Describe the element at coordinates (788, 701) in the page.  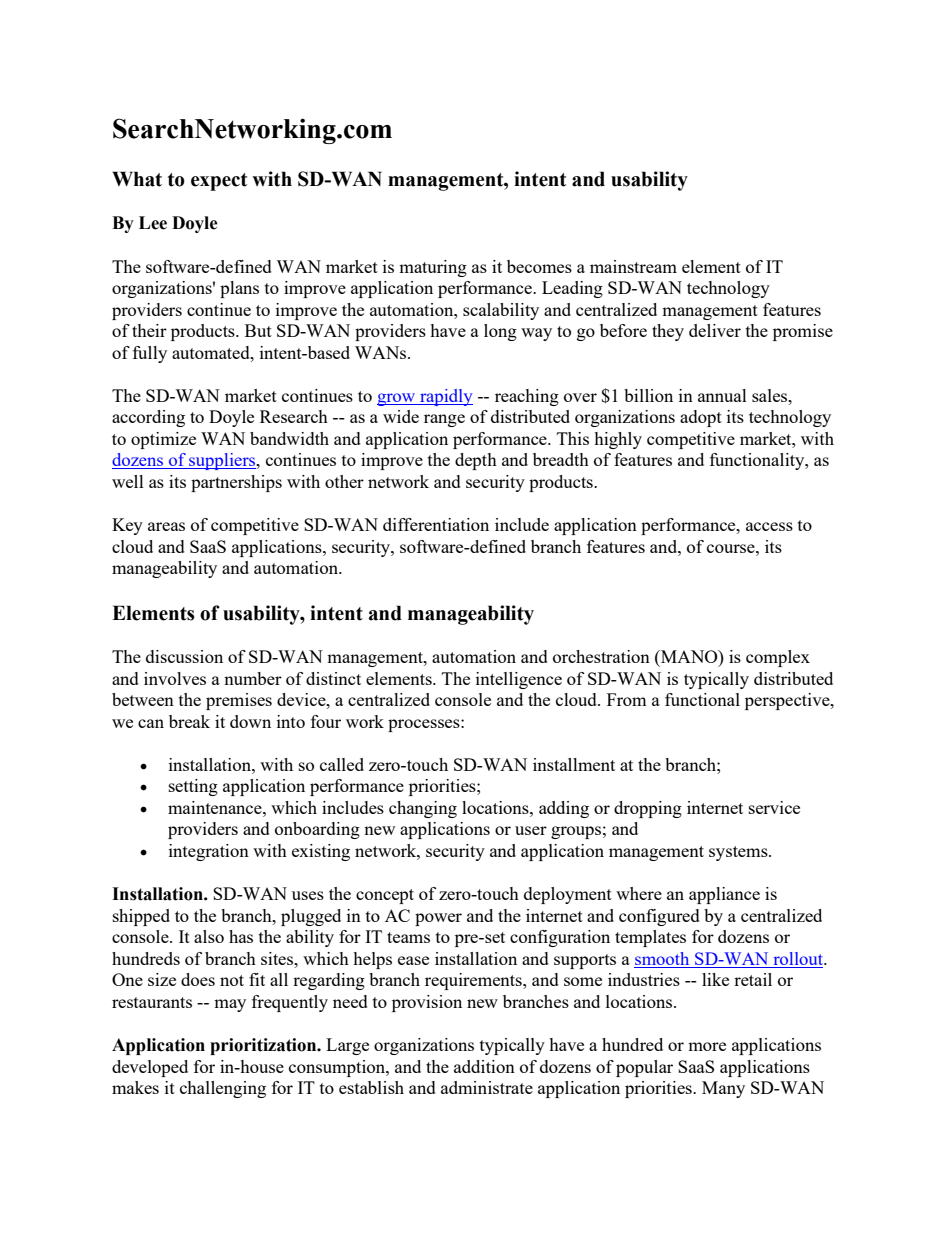
I see `perspective` at that location.
